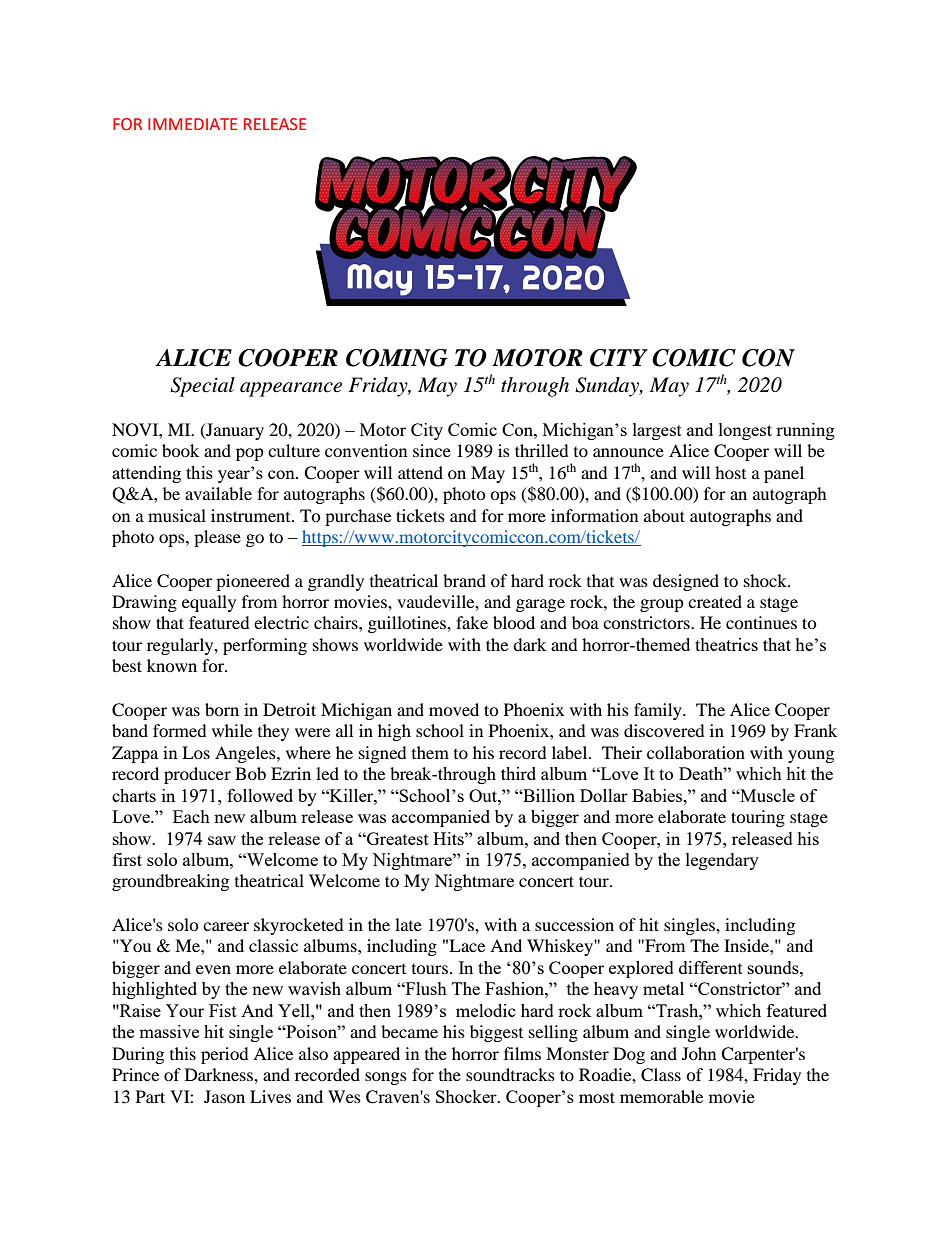  Describe the element at coordinates (510, 1074) in the screenshot. I see `soundtracks` at that location.
